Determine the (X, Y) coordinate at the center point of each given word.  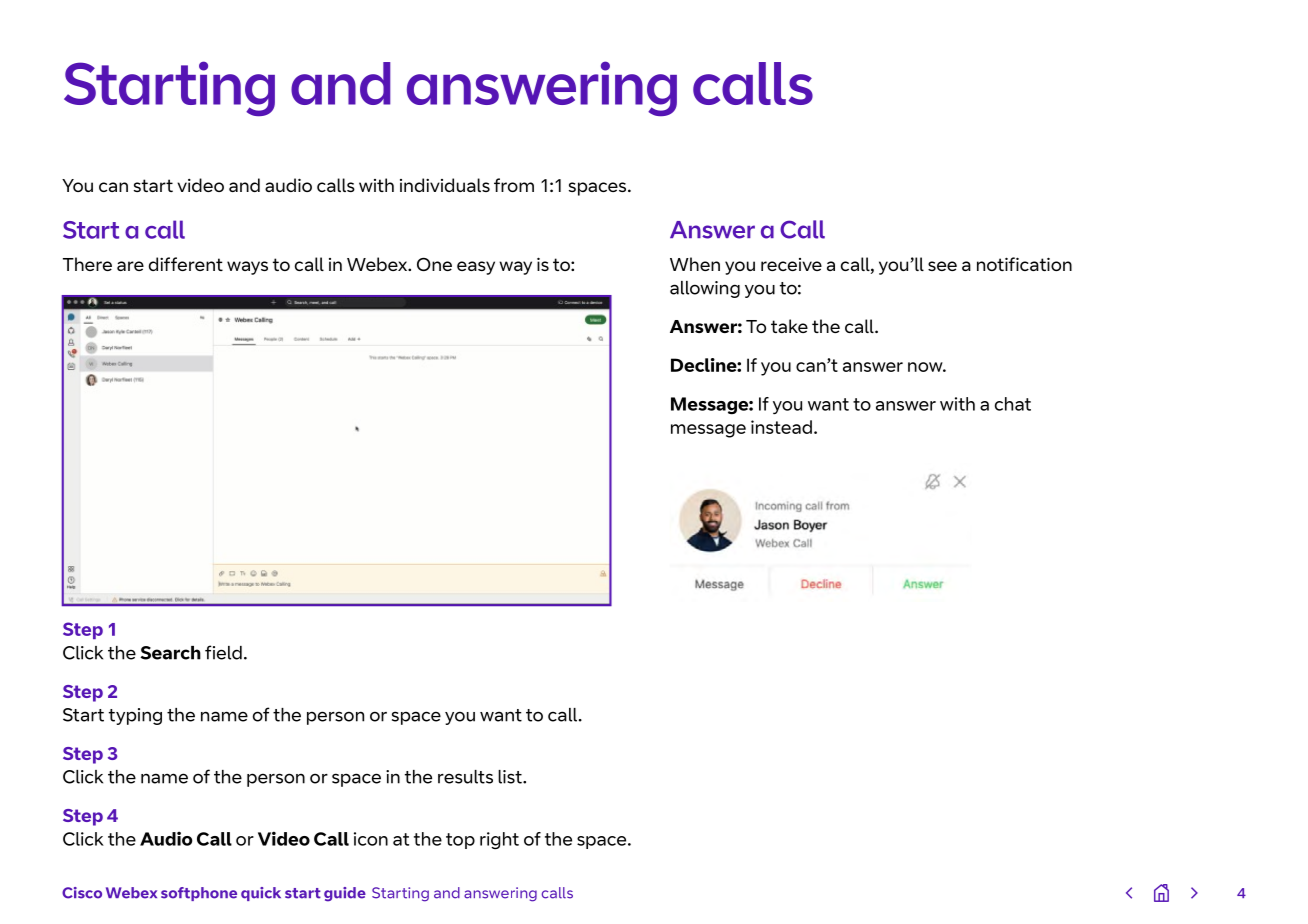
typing (135, 716)
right (499, 841)
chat (1013, 404)
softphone (199, 894)
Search (170, 653)
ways (247, 268)
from (514, 185)
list (511, 777)
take (789, 326)
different (186, 264)
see (942, 266)
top (460, 841)
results (465, 777)
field (223, 652)
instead (781, 427)
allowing (705, 289)
